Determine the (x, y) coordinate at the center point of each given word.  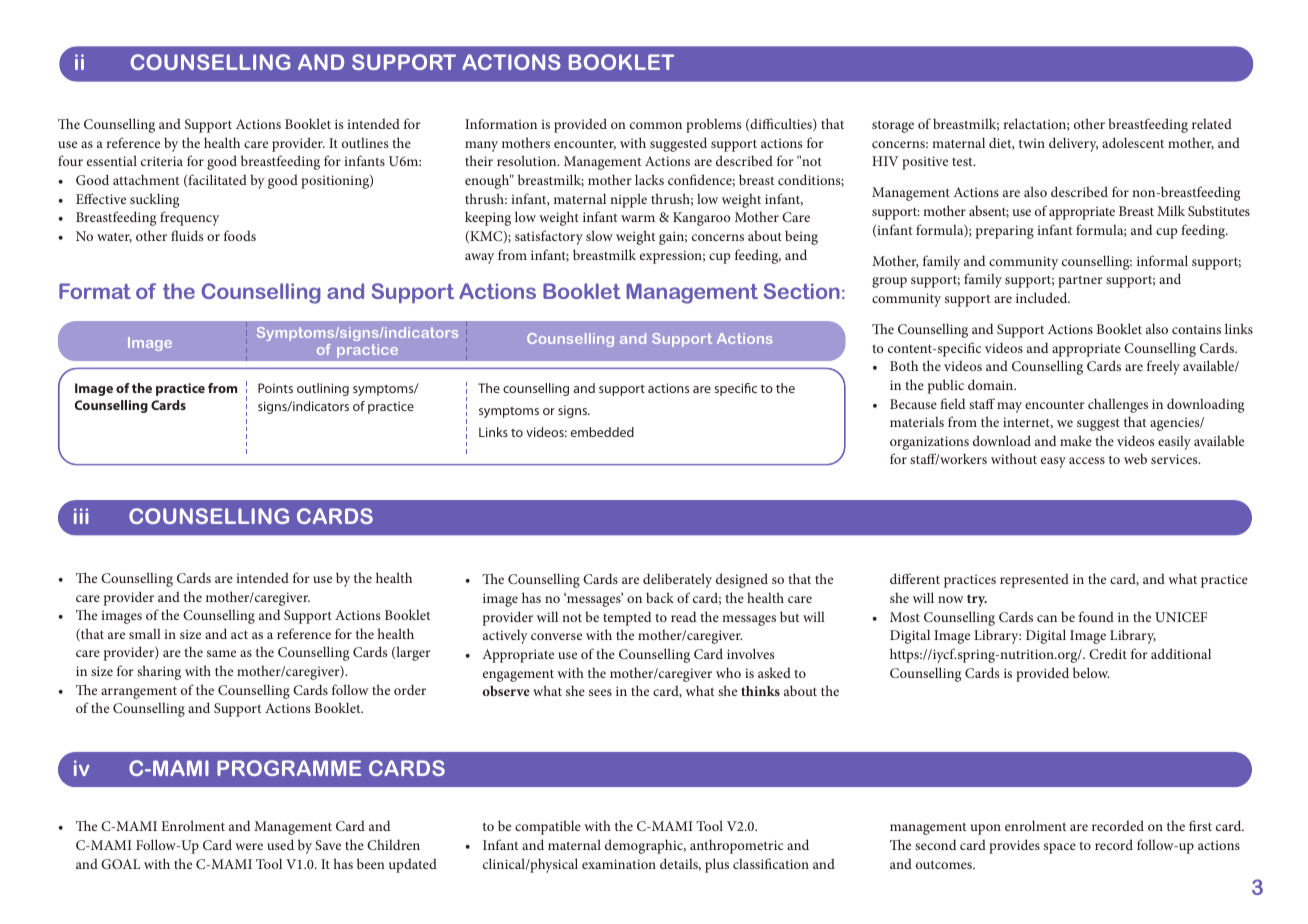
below (1091, 672)
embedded (602, 432)
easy (1053, 462)
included (1043, 297)
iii (81, 516)
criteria (162, 161)
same (221, 653)
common (656, 125)
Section (802, 291)
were (249, 846)
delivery (1073, 144)
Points (275, 388)
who (728, 672)
